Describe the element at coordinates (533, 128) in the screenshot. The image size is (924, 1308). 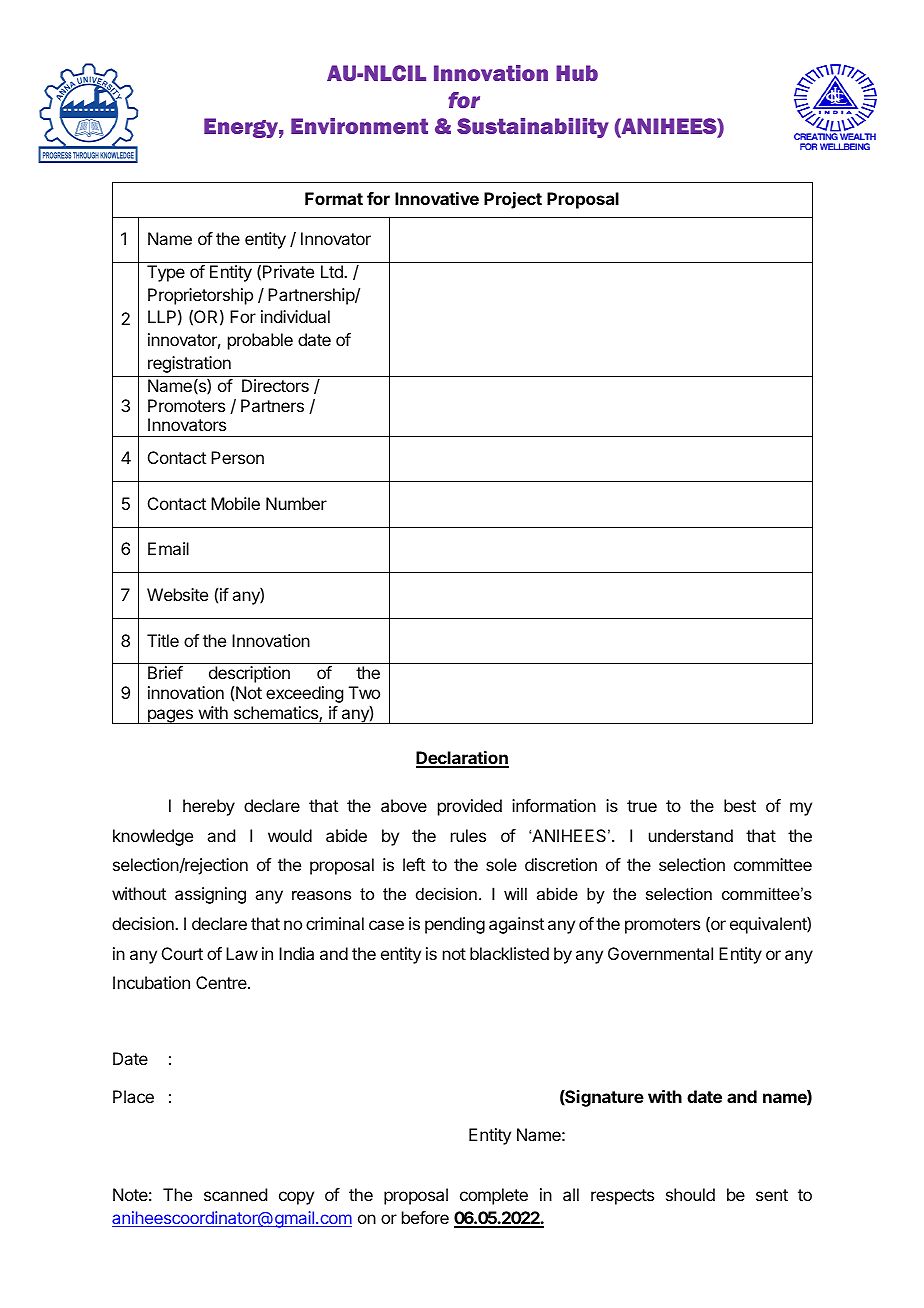
I see `Sustainability` at that location.
